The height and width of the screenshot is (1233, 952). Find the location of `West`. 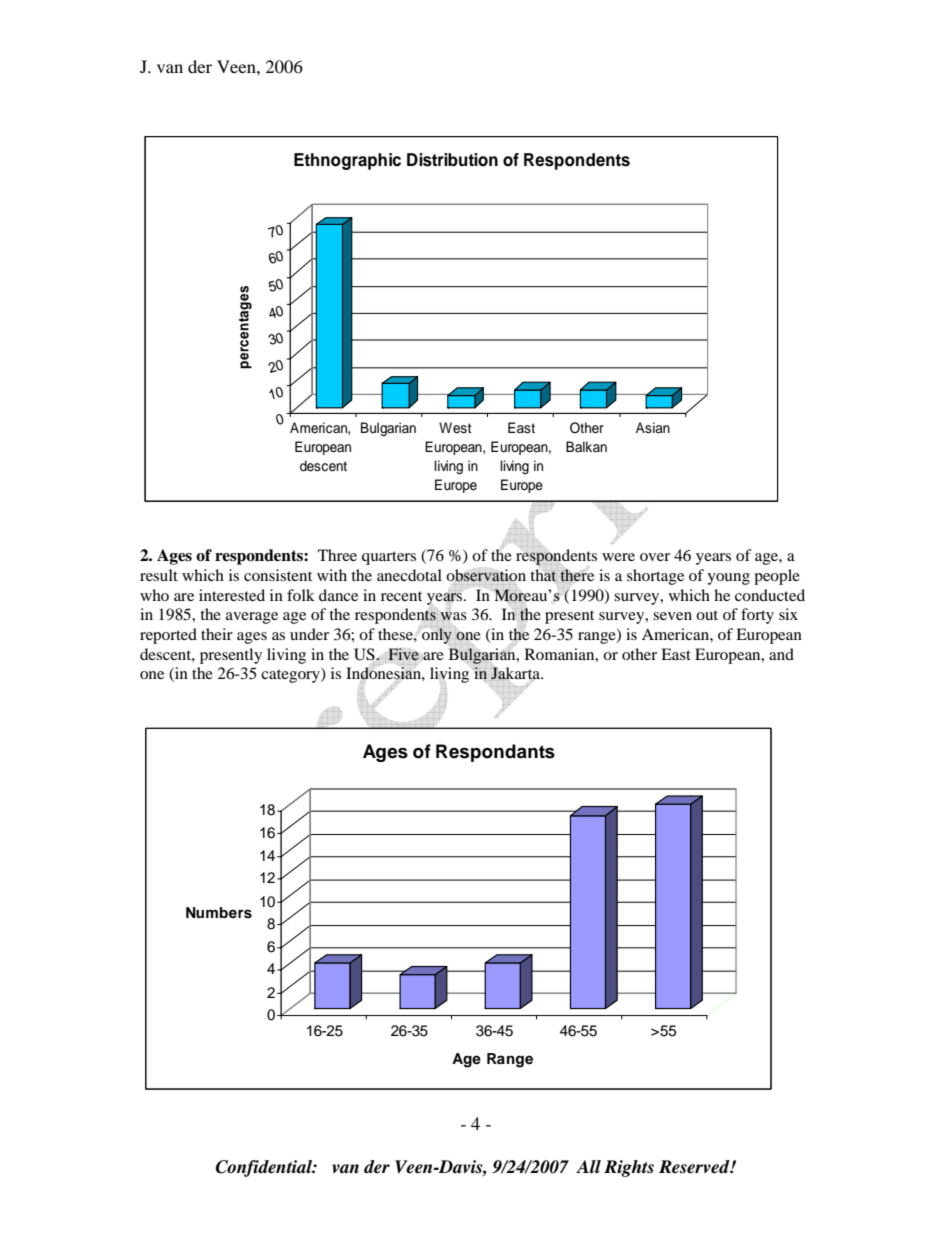

West is located at coordinates (455, 428).
